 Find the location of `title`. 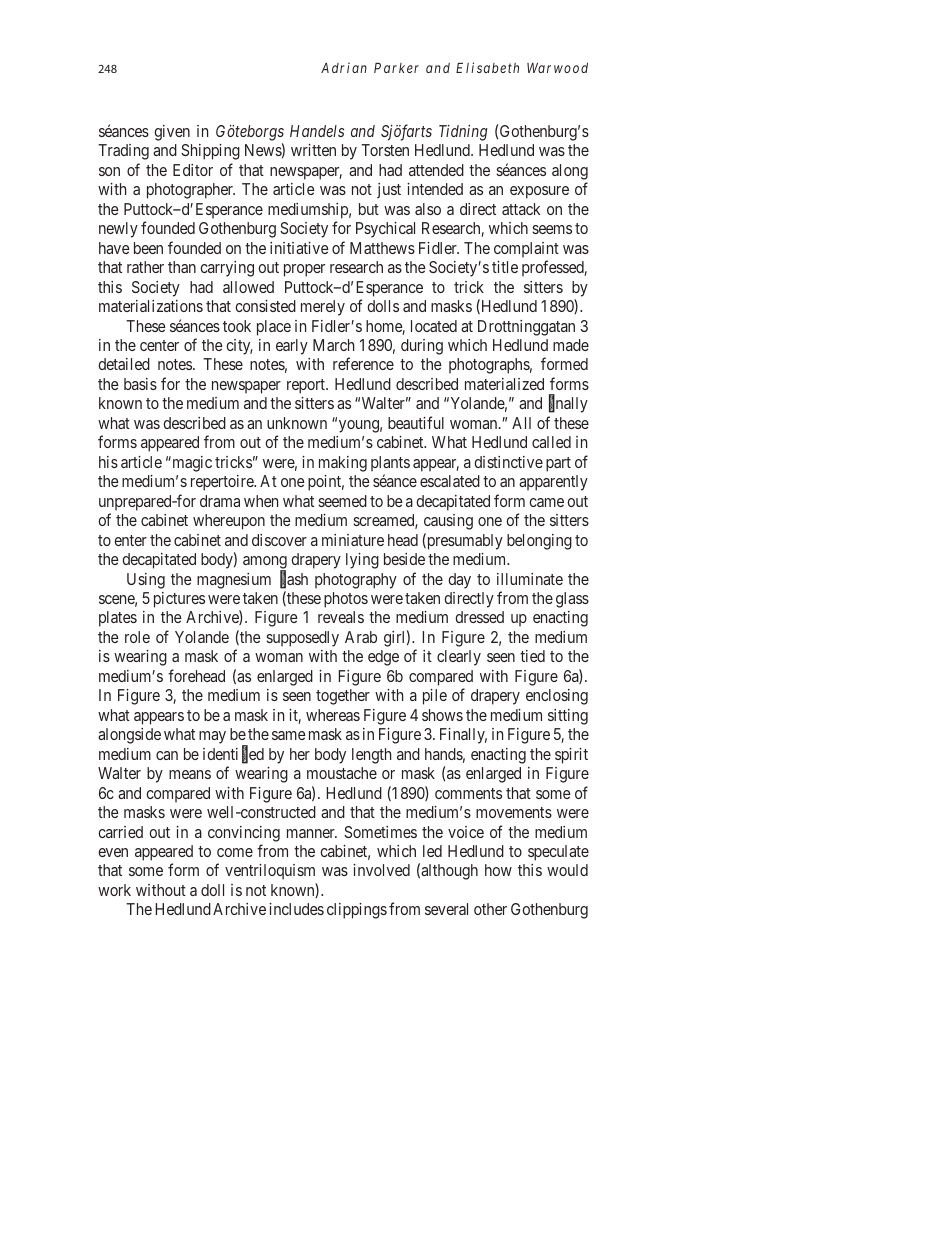

title is located at coordinates (505, 267).
